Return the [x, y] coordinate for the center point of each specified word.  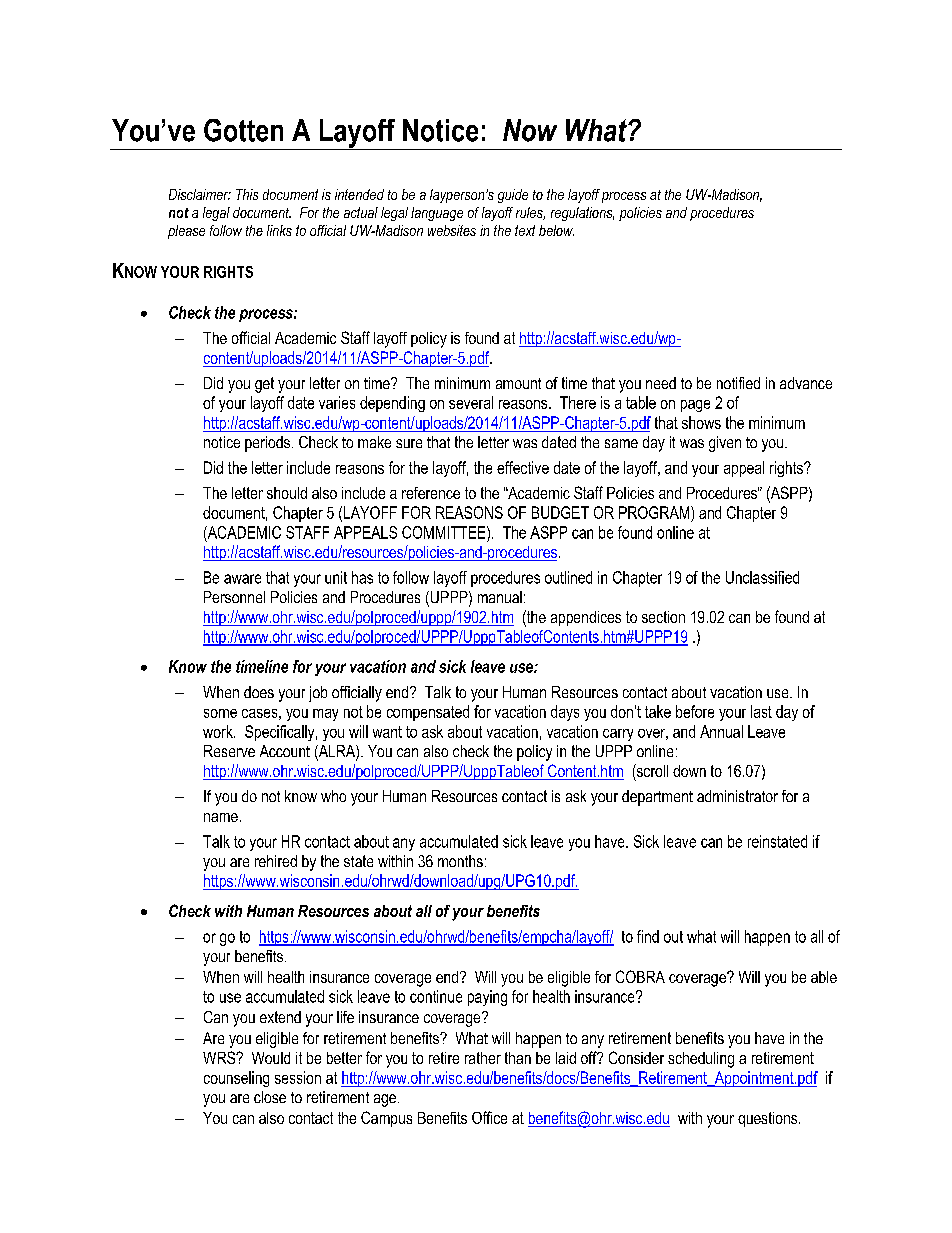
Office [489, 1117]
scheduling [701, 1060]
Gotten [243, 130]
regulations [582, 214]
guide [513, 196]
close [270, 1097]
